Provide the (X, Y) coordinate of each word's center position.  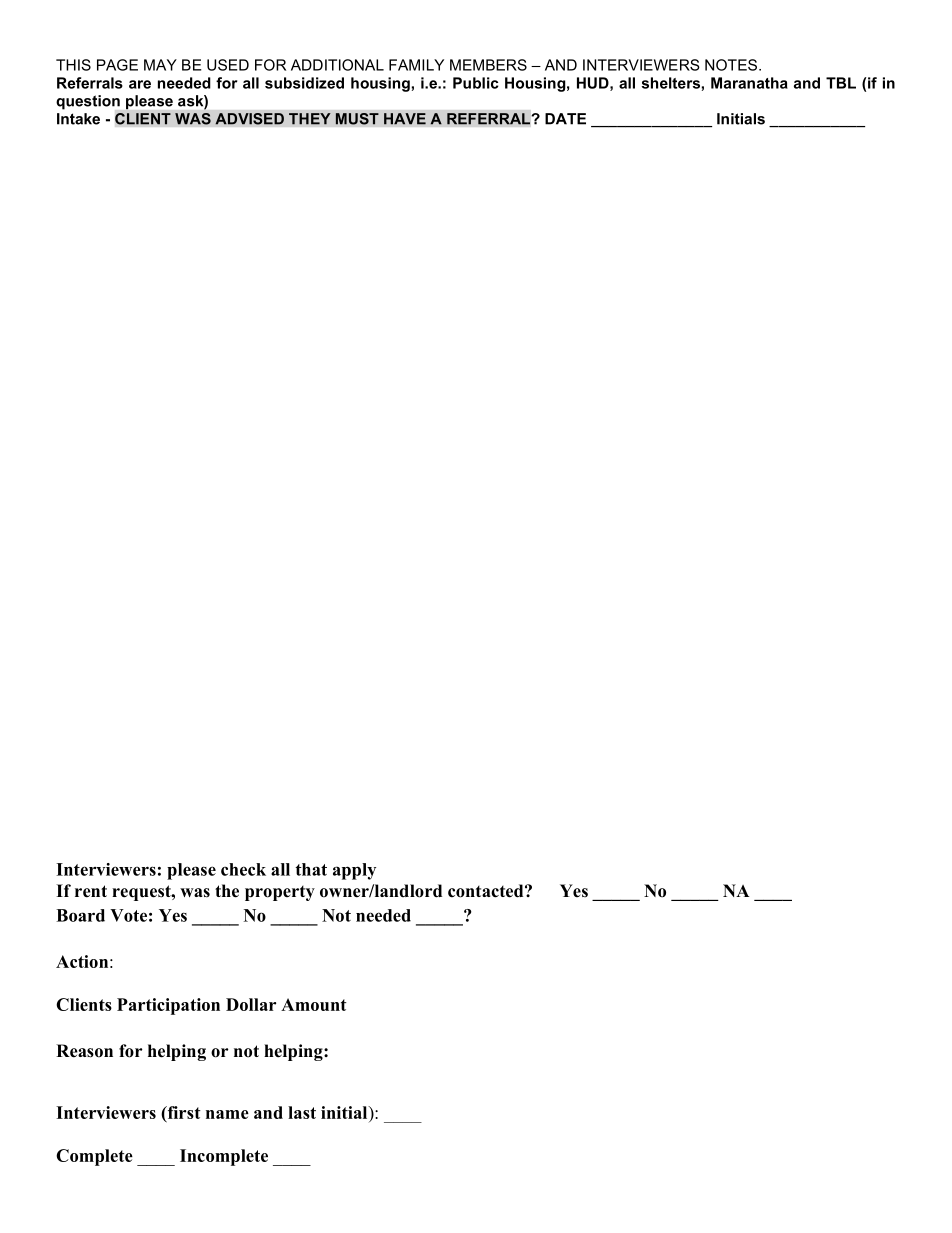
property (280, 893)
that (311, 869)
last (302, 1112)
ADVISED (249, 119)
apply (354, 871)
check (243, 869)
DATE (565, 119)
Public (475, 83)
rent (91, 891)
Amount (314, 1004)
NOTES (732, 65)
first (183, 1113)
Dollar (251, 1004)
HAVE (405, 119)
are (140, 84)
